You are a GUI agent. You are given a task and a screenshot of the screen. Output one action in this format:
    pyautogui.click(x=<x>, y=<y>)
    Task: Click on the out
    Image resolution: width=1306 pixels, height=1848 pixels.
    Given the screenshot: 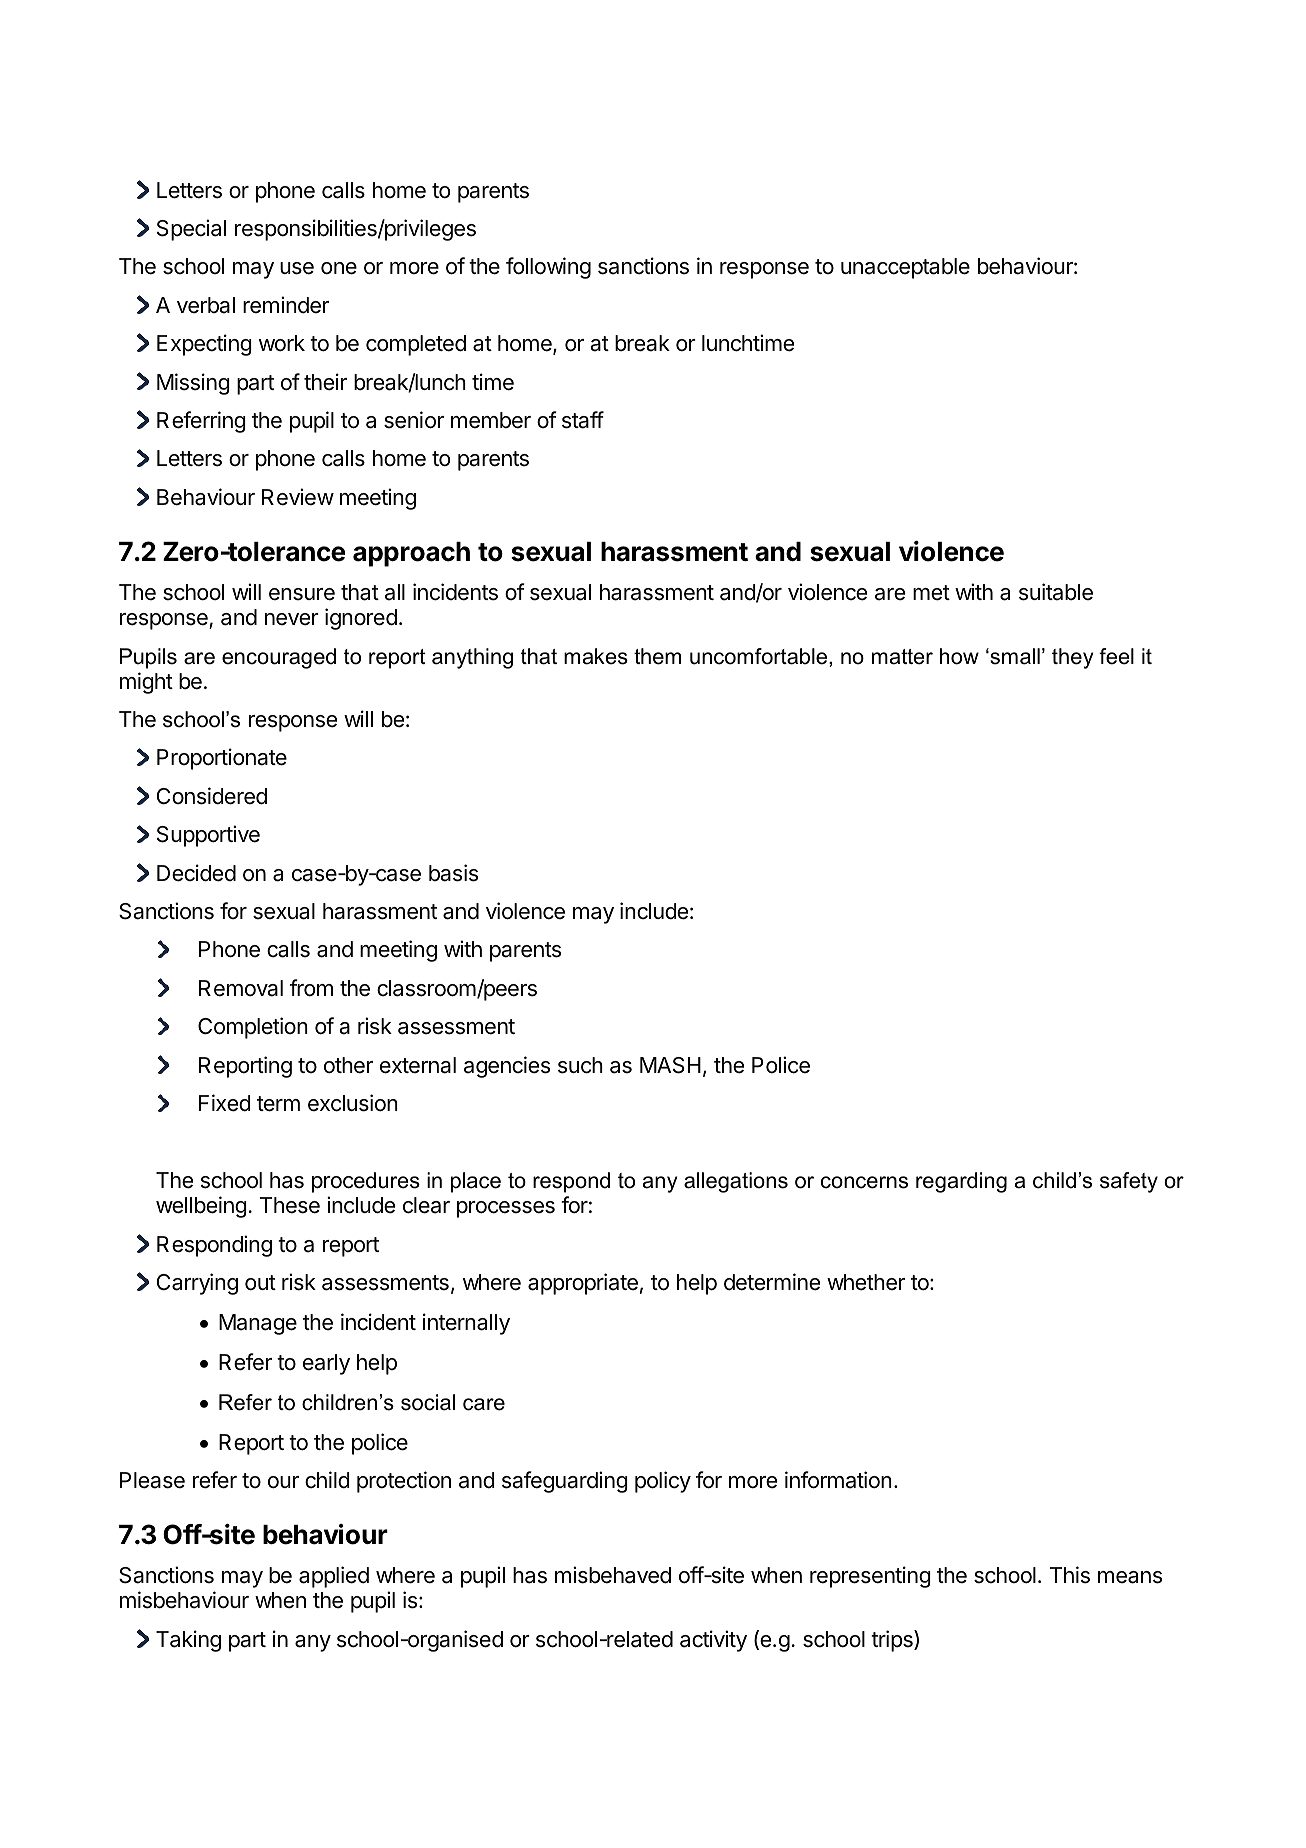 What is the action you would take?
    pyautogui.click(x=260, y=1283)
